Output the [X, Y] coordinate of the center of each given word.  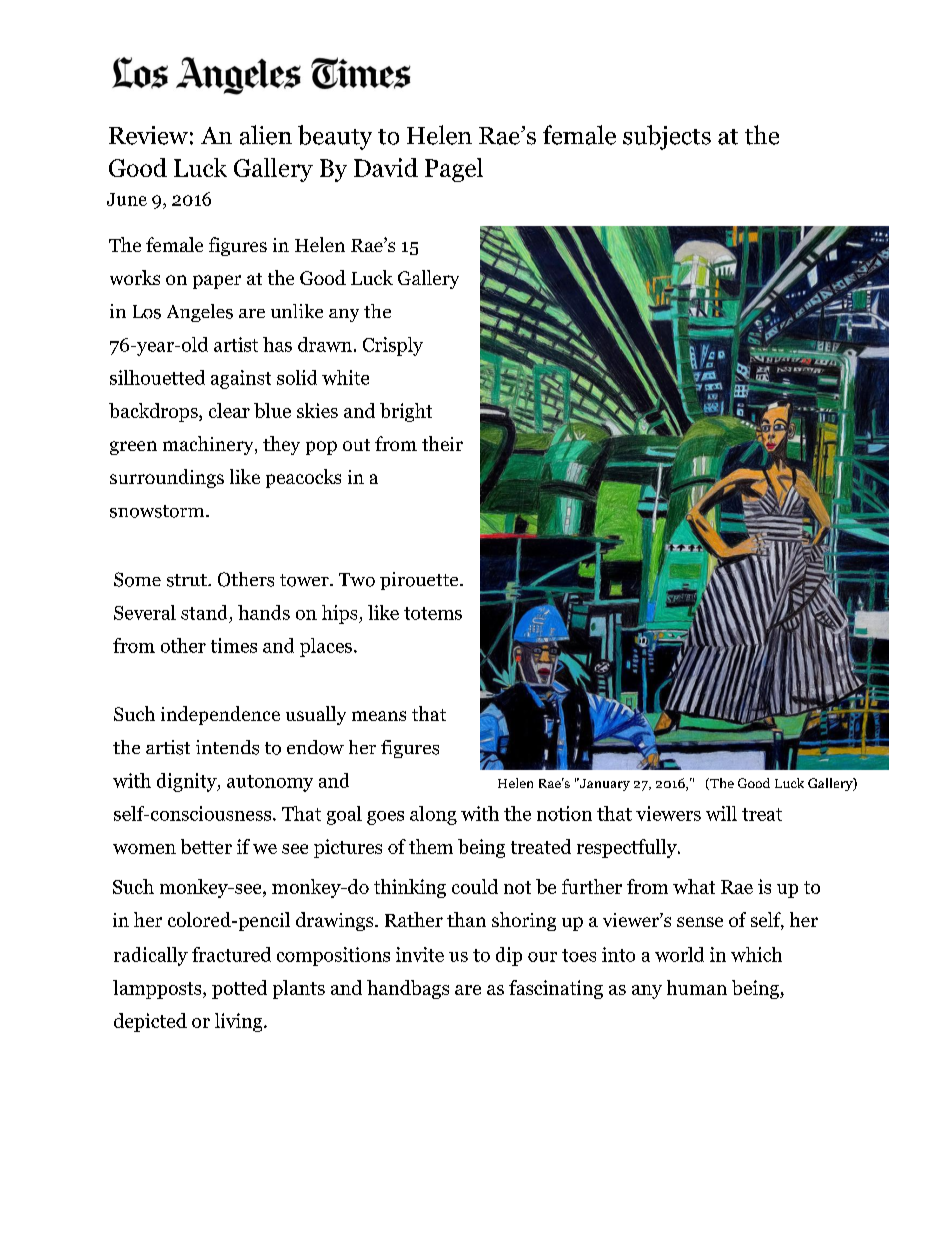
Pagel [454, 170]
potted [239, 989]
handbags [408, 989]
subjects [667, 137]
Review [148, 135]
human [697, 987]
